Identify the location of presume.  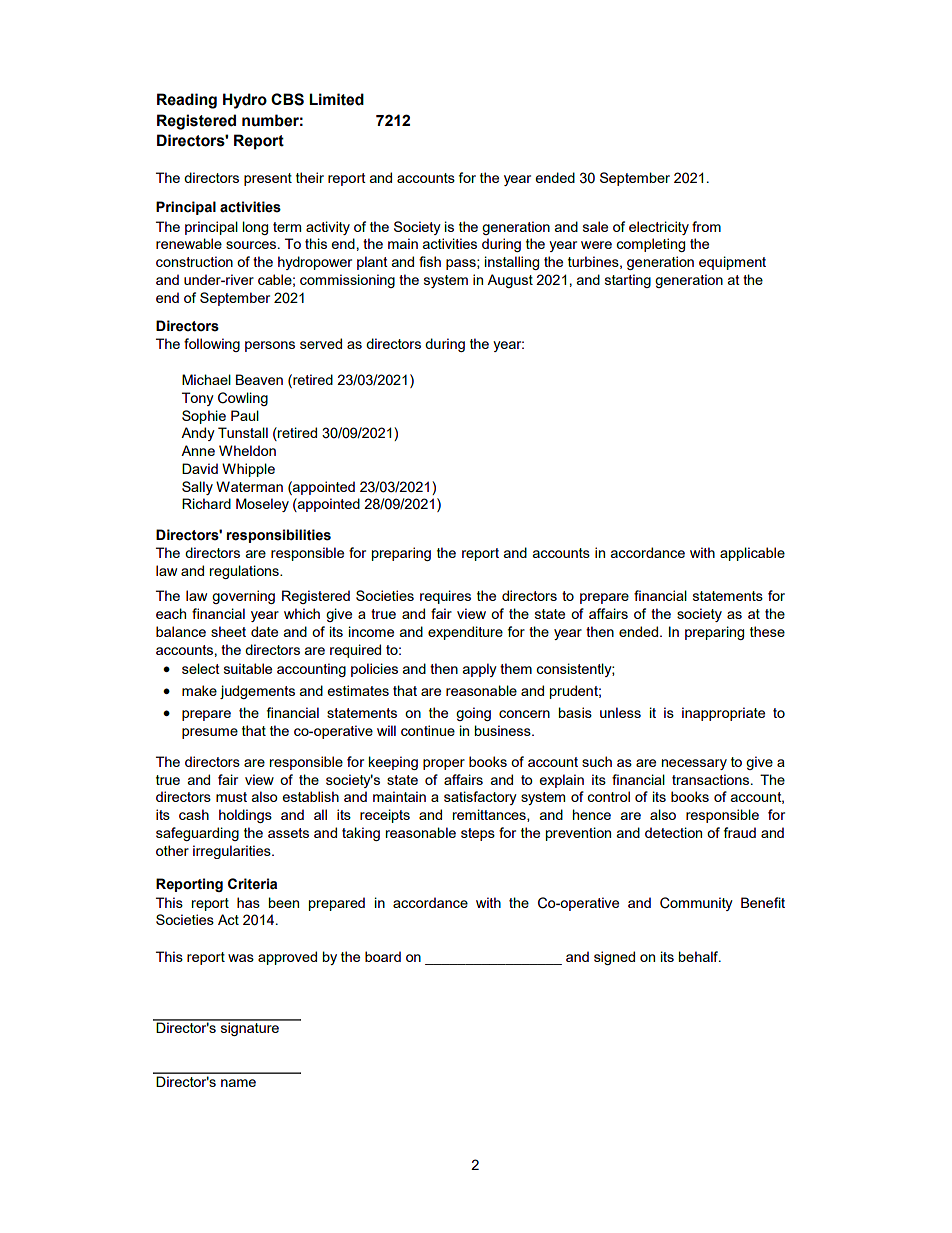
(210, 733).
